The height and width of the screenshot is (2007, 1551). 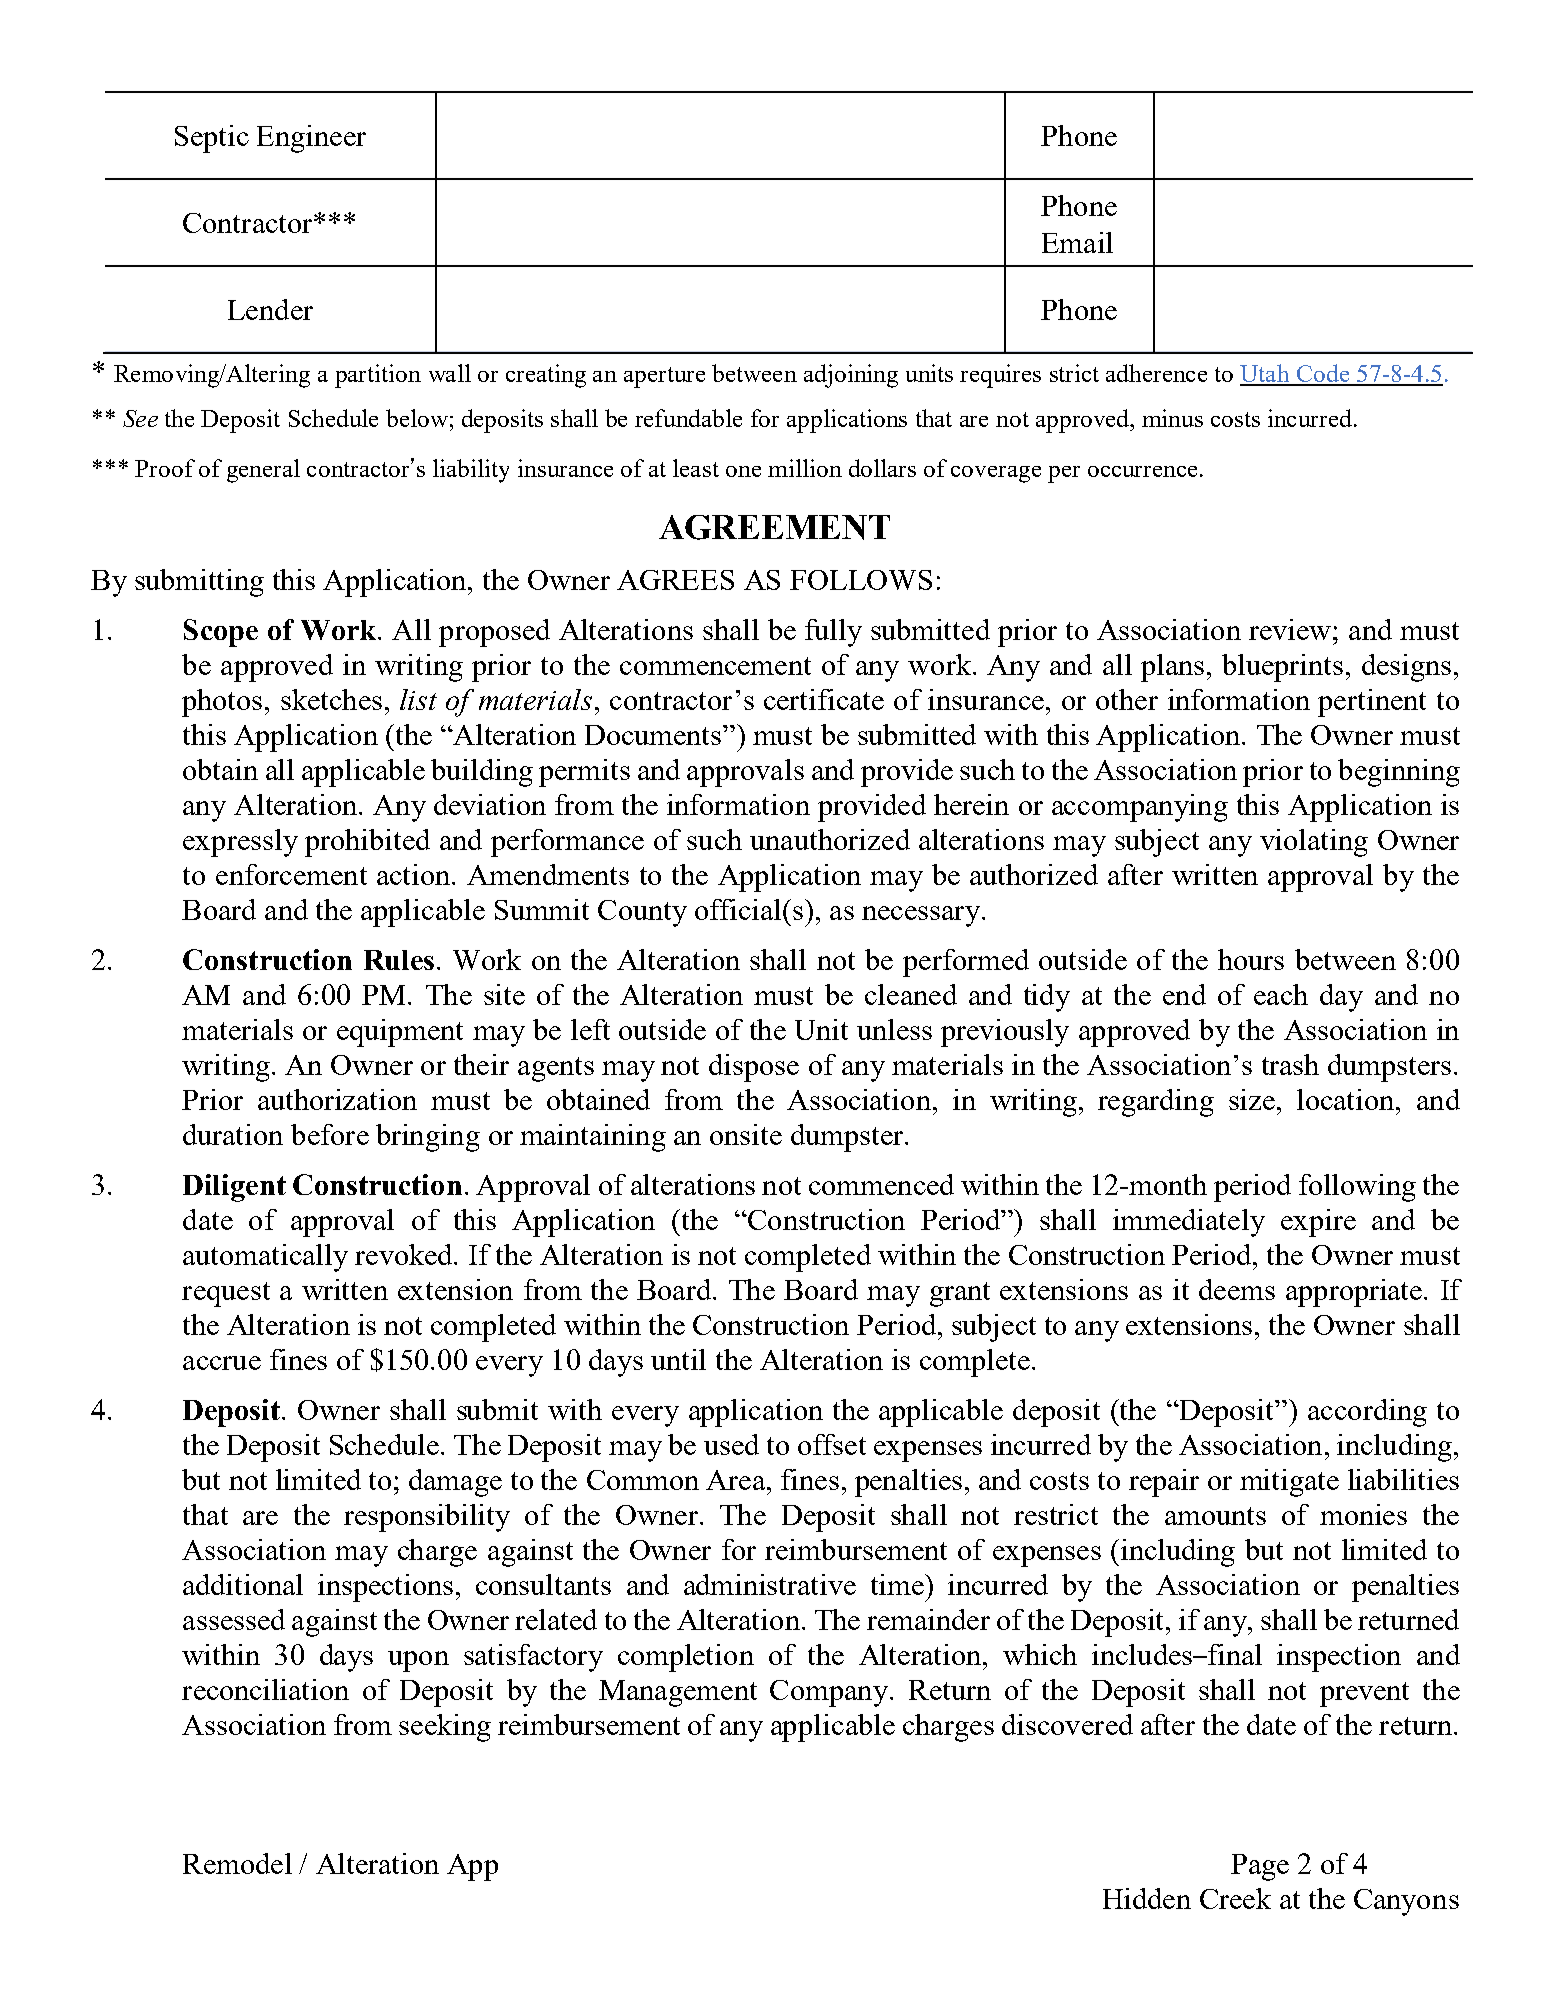 What do you see at coordinates (1260, 1867) in the screenshot?
I see `Page` at bounding box center [1260, 1867].
